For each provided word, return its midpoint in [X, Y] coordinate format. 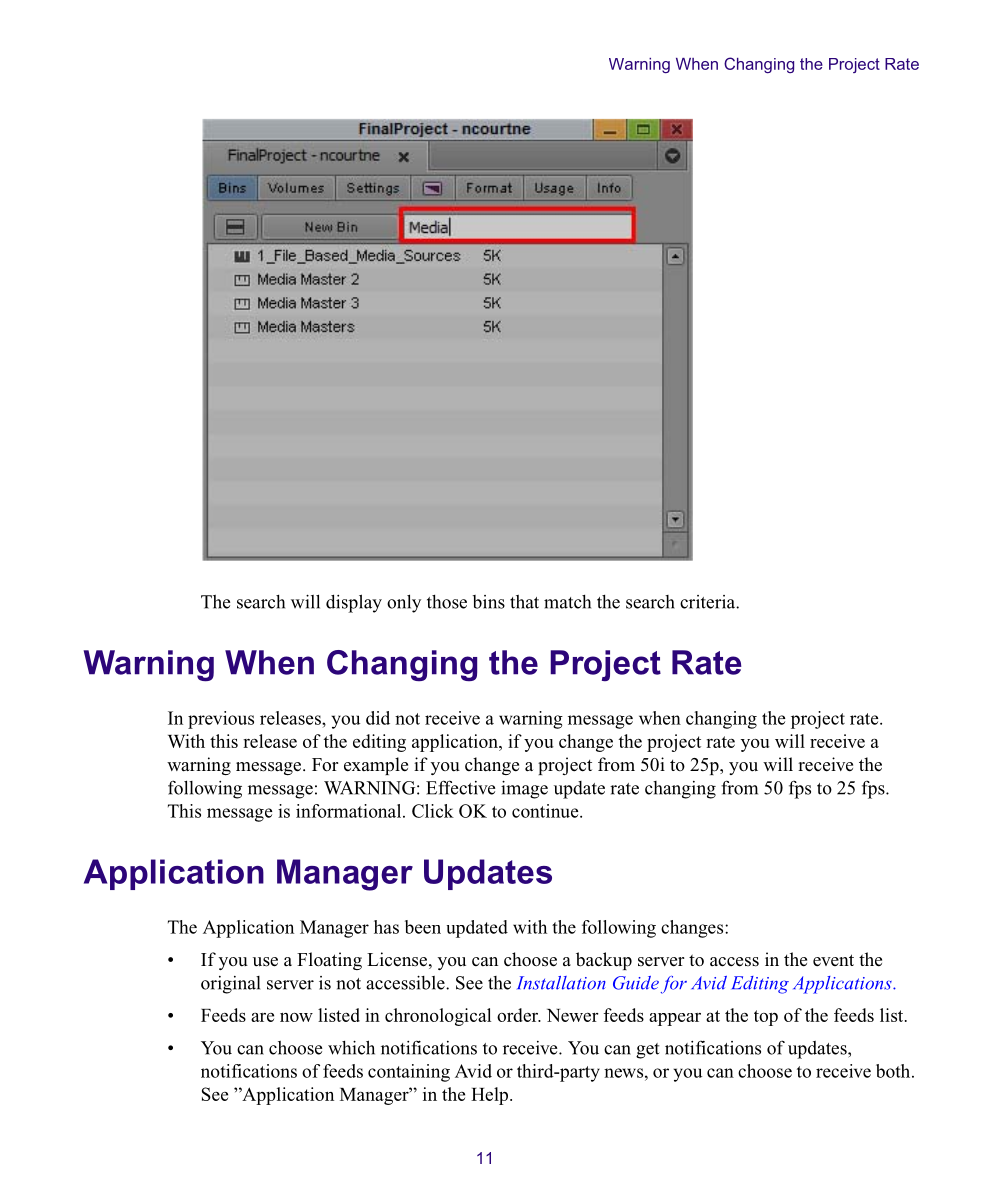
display [354, 603]
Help [491, 1096]
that [524, 602]
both [894, 1071]
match [567, 602]
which [351, 1047]
